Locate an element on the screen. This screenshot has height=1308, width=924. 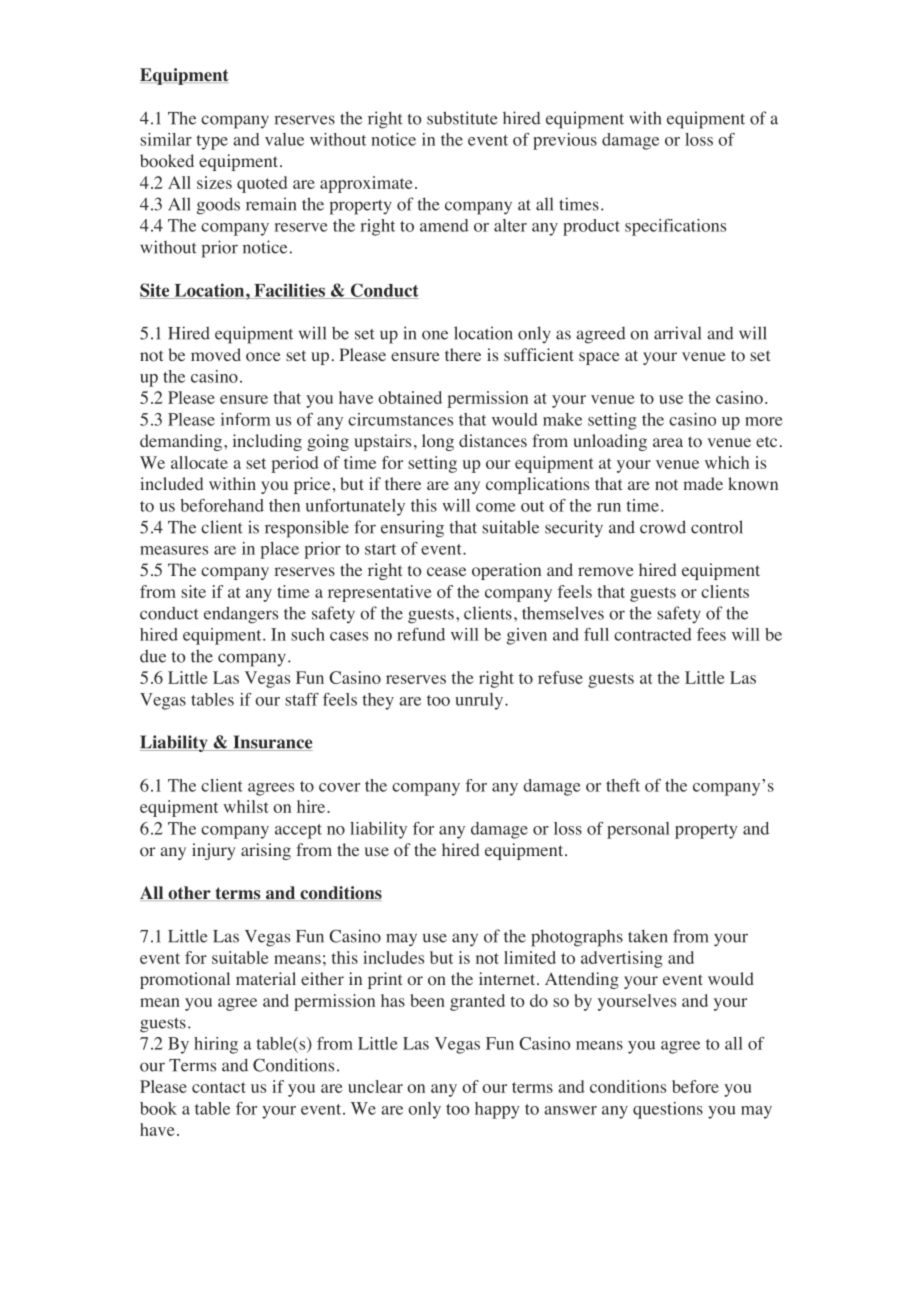
questions is located at coordinates (668, 1110).
